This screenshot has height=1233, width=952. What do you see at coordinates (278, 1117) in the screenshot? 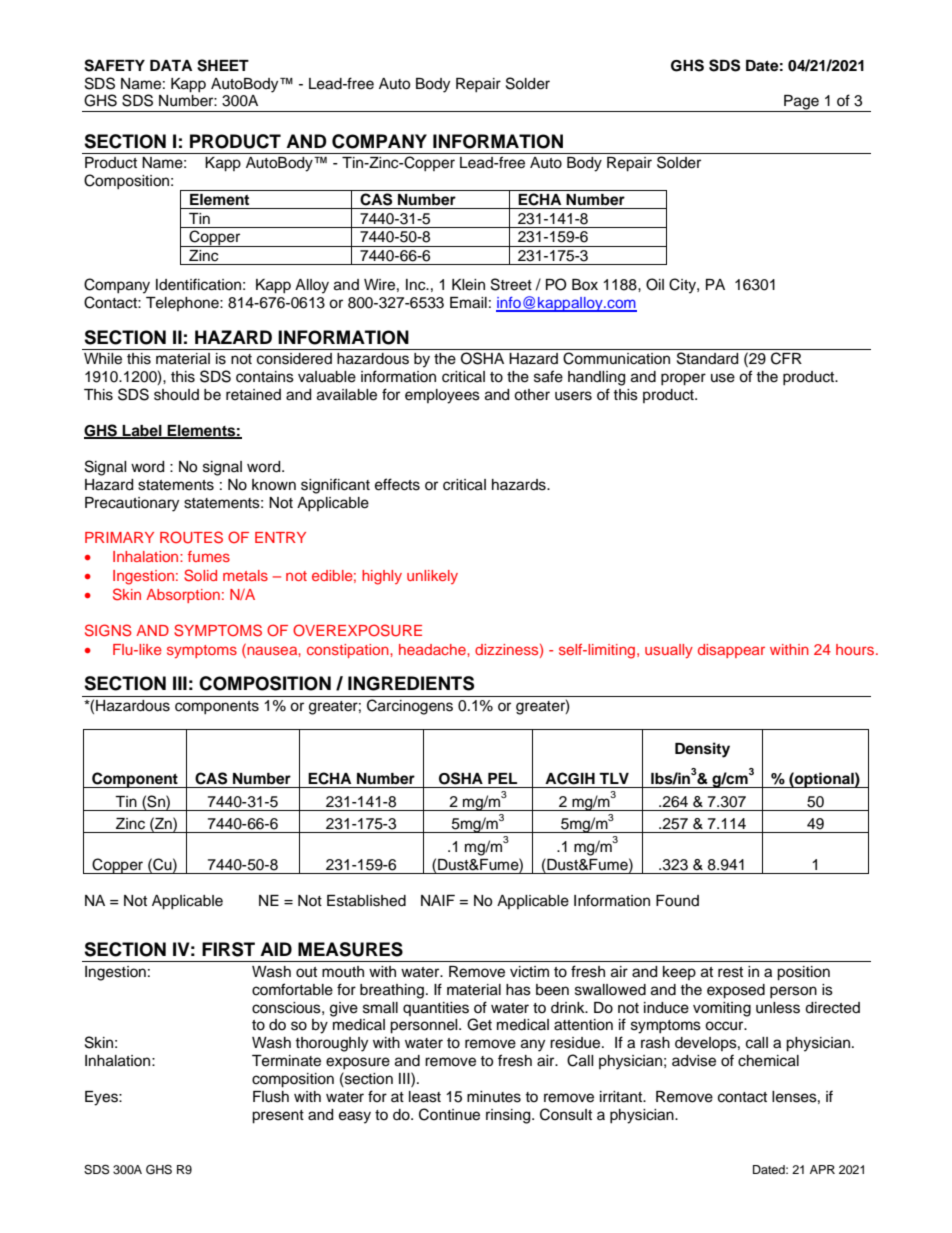
I see `present` at bounding box center [278, 1117].
